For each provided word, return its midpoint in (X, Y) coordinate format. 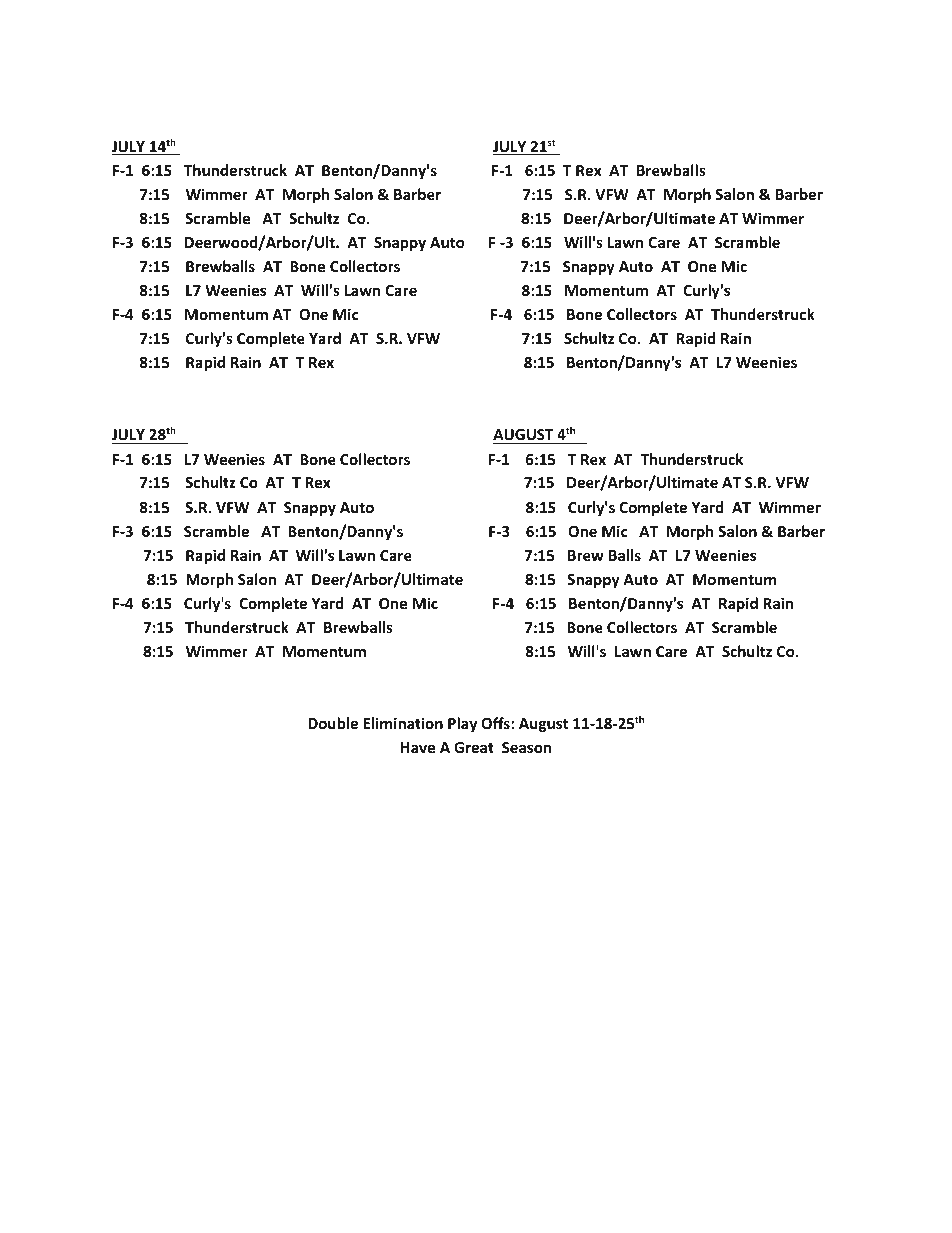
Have (418, 747)
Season (526, 747)
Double (333, 723)
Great (474, 747)
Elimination (403, 723)
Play (462, 724)
